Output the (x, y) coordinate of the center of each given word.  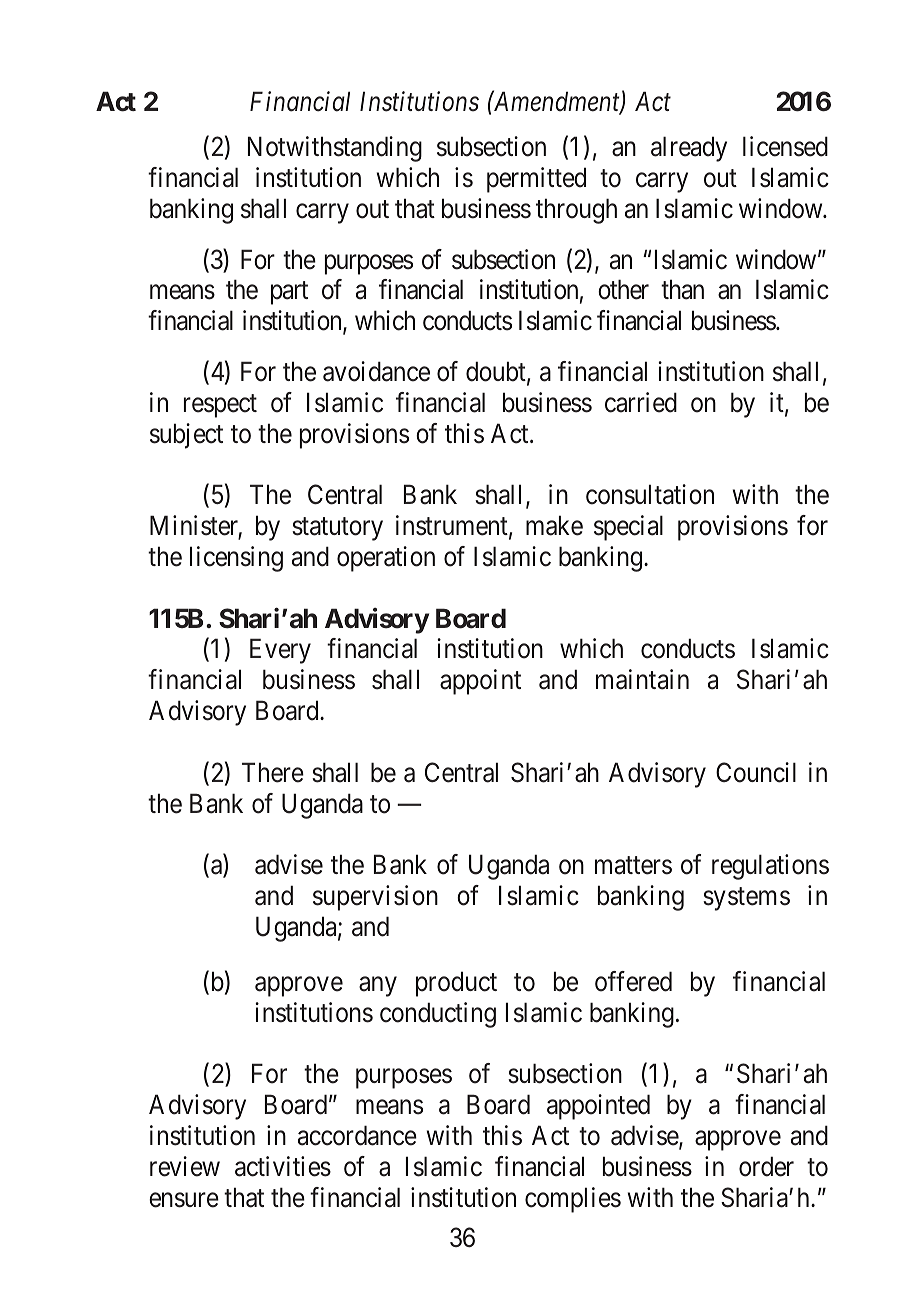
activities (283, 1166)
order (766, 1166)
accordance (357, 1135)
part (289, 293)
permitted (536, 180)
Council (756, 772)
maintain (642, 679)
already (689, 149)
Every (280, 651)
